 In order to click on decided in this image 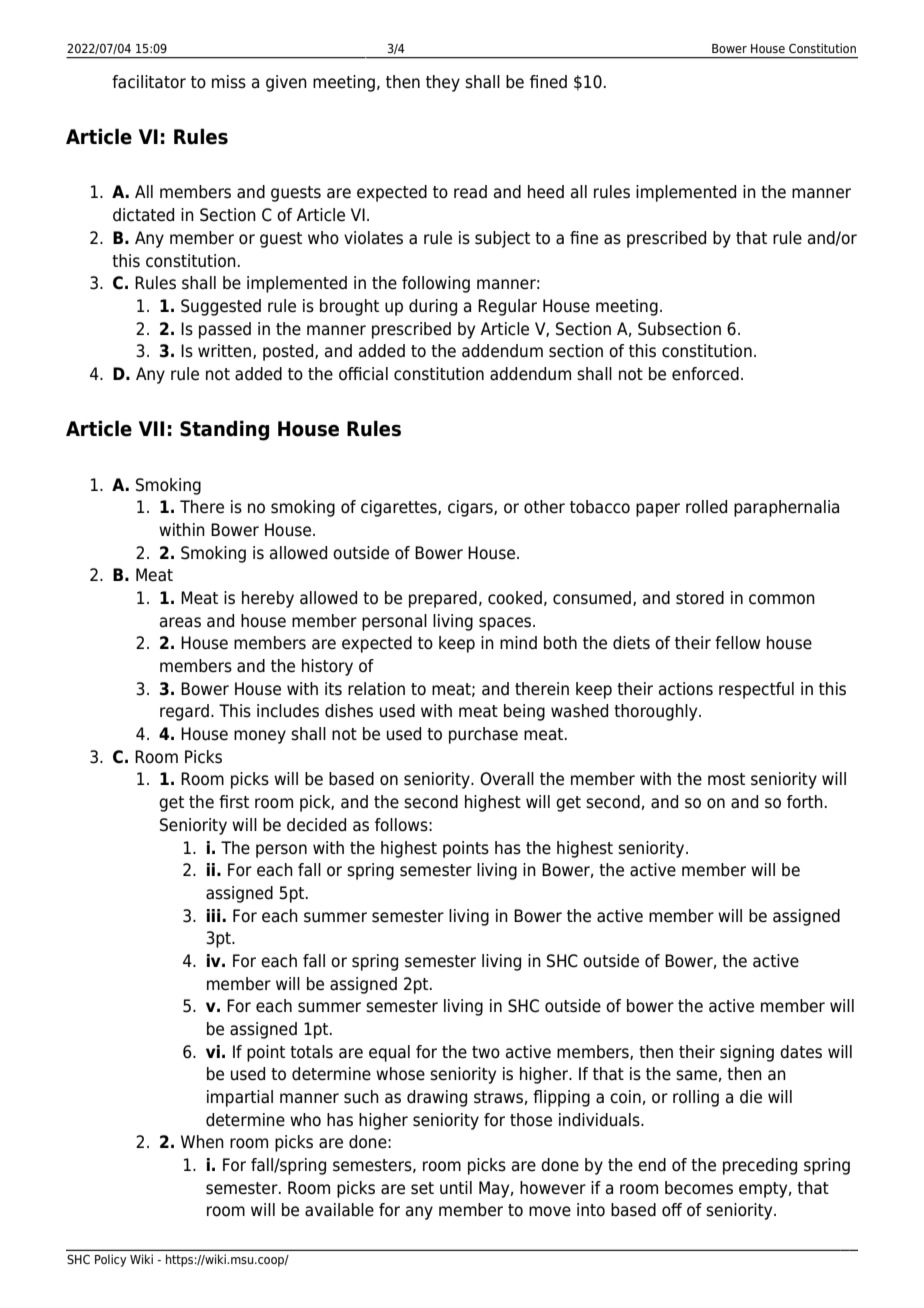, I will do `click(316, 825)`.
